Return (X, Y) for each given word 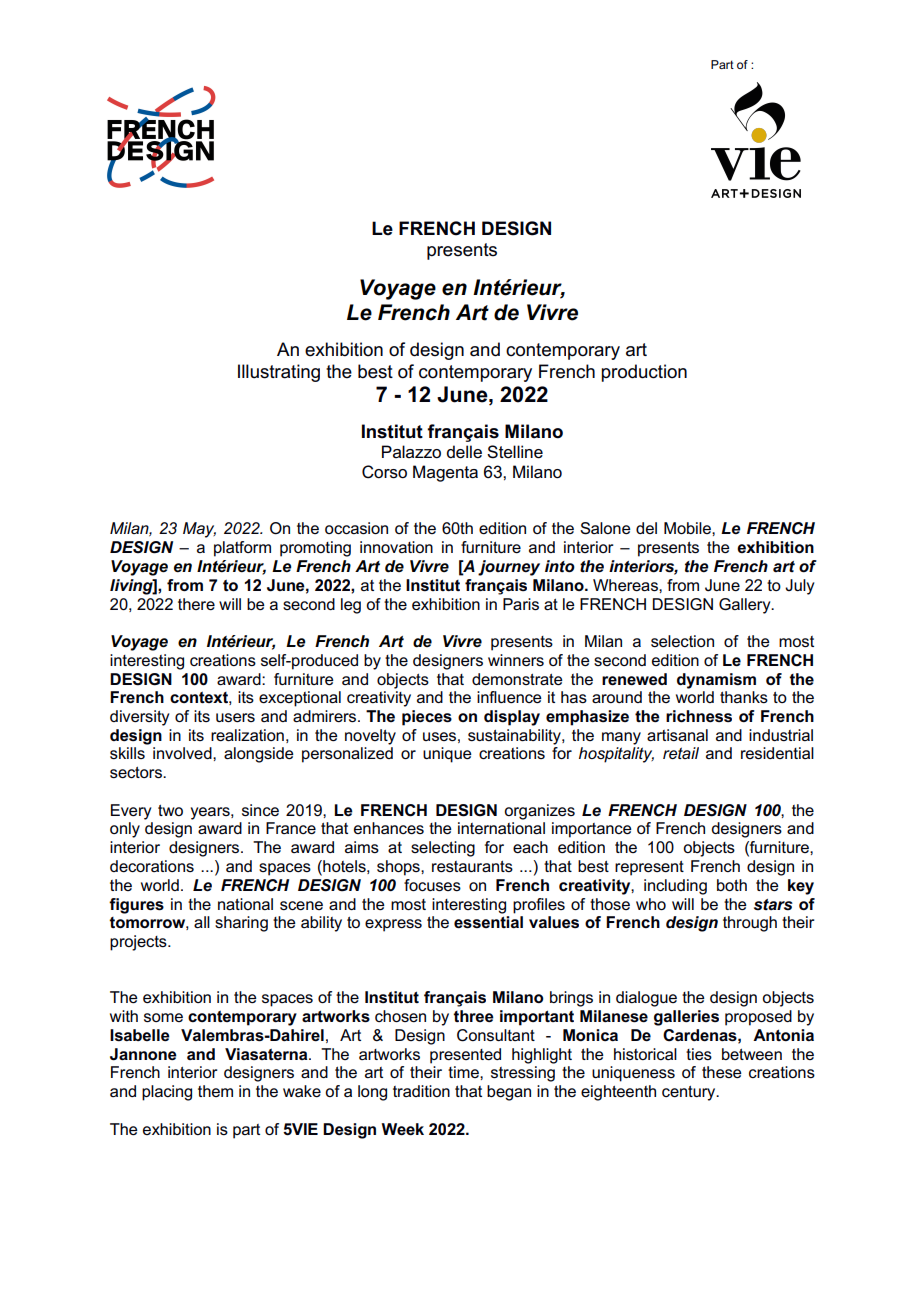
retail (681, 753)
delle (464, 452)
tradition (421, 1091)
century (690, 1093)
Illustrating (279, 373)
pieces (427, 718)
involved (183, 753)
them (215, 1091)
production (644, 373)
